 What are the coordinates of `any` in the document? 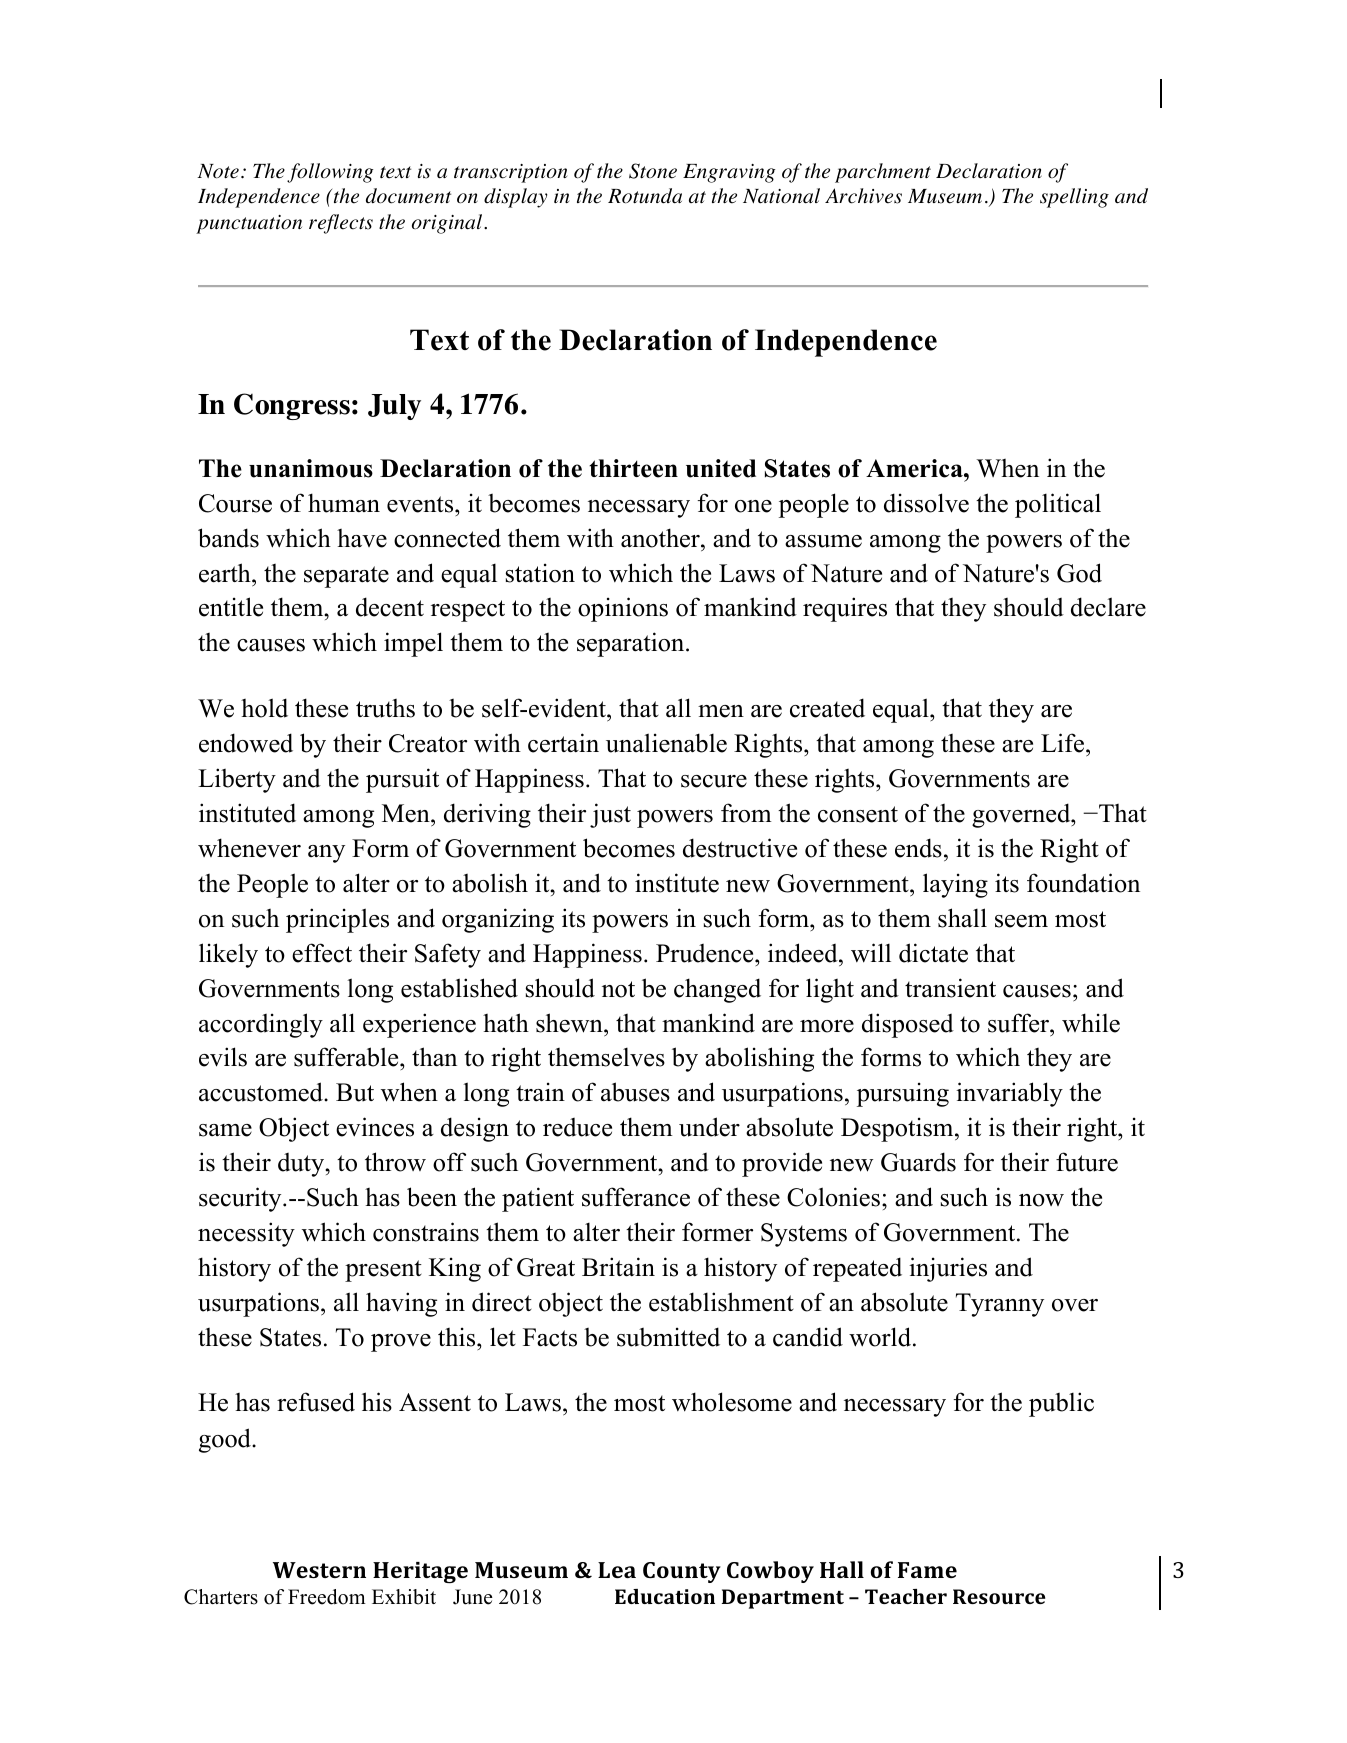 It's located at (326, 854).
